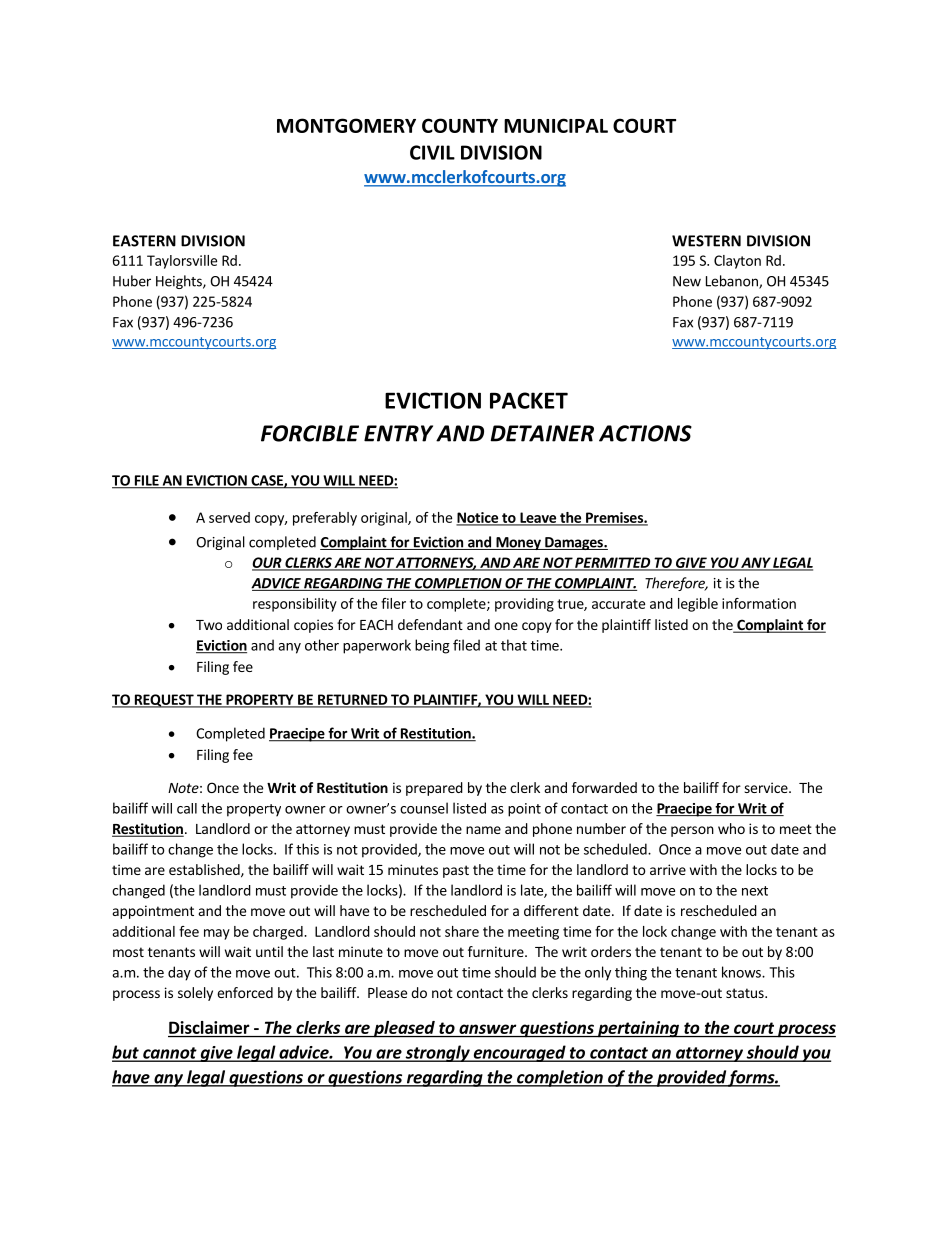  I want to click on EASTERN, so click(144, 241).
